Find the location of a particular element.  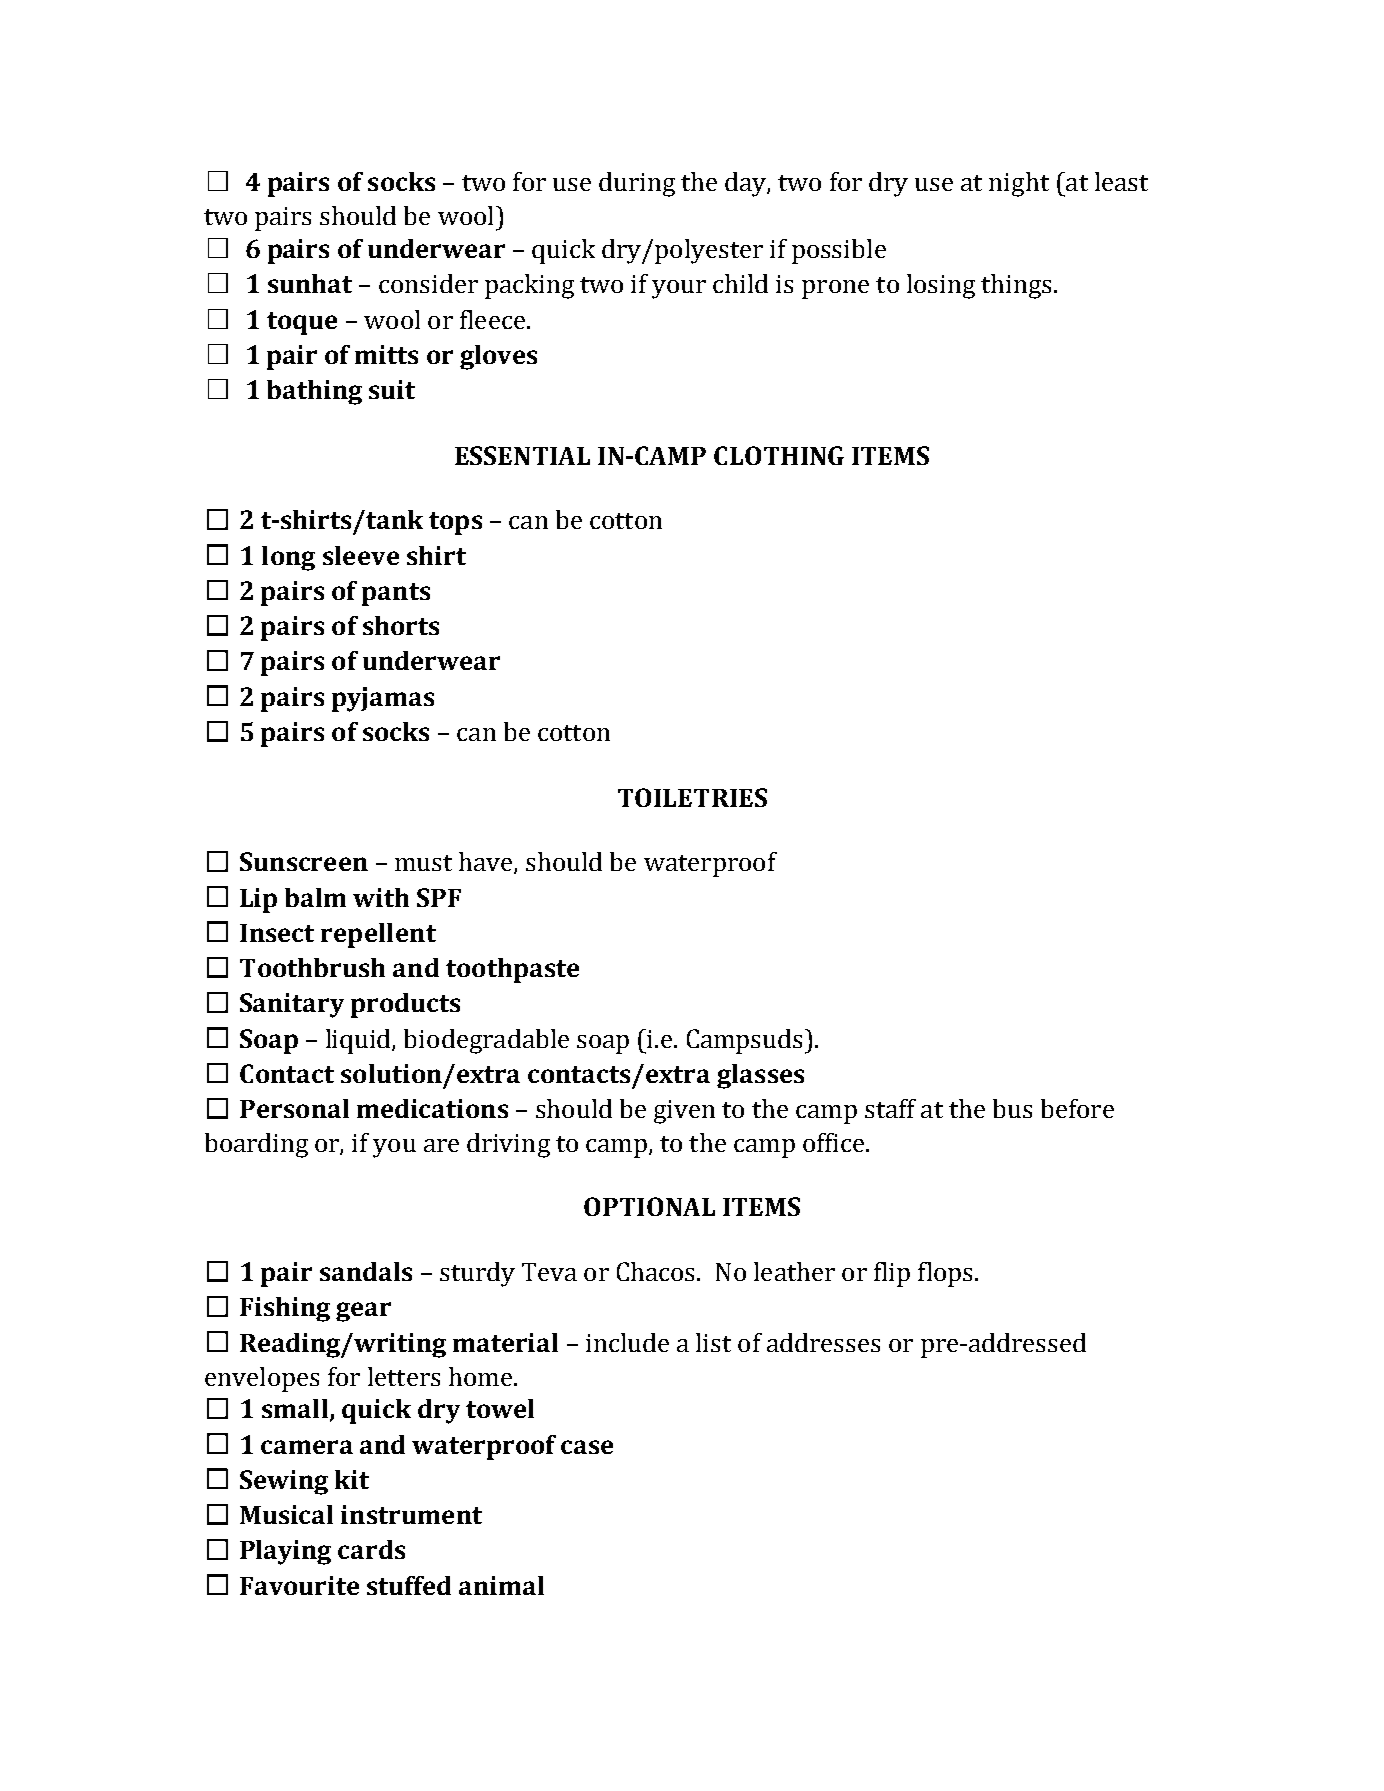

consider is located at coordinates (428, 283).
